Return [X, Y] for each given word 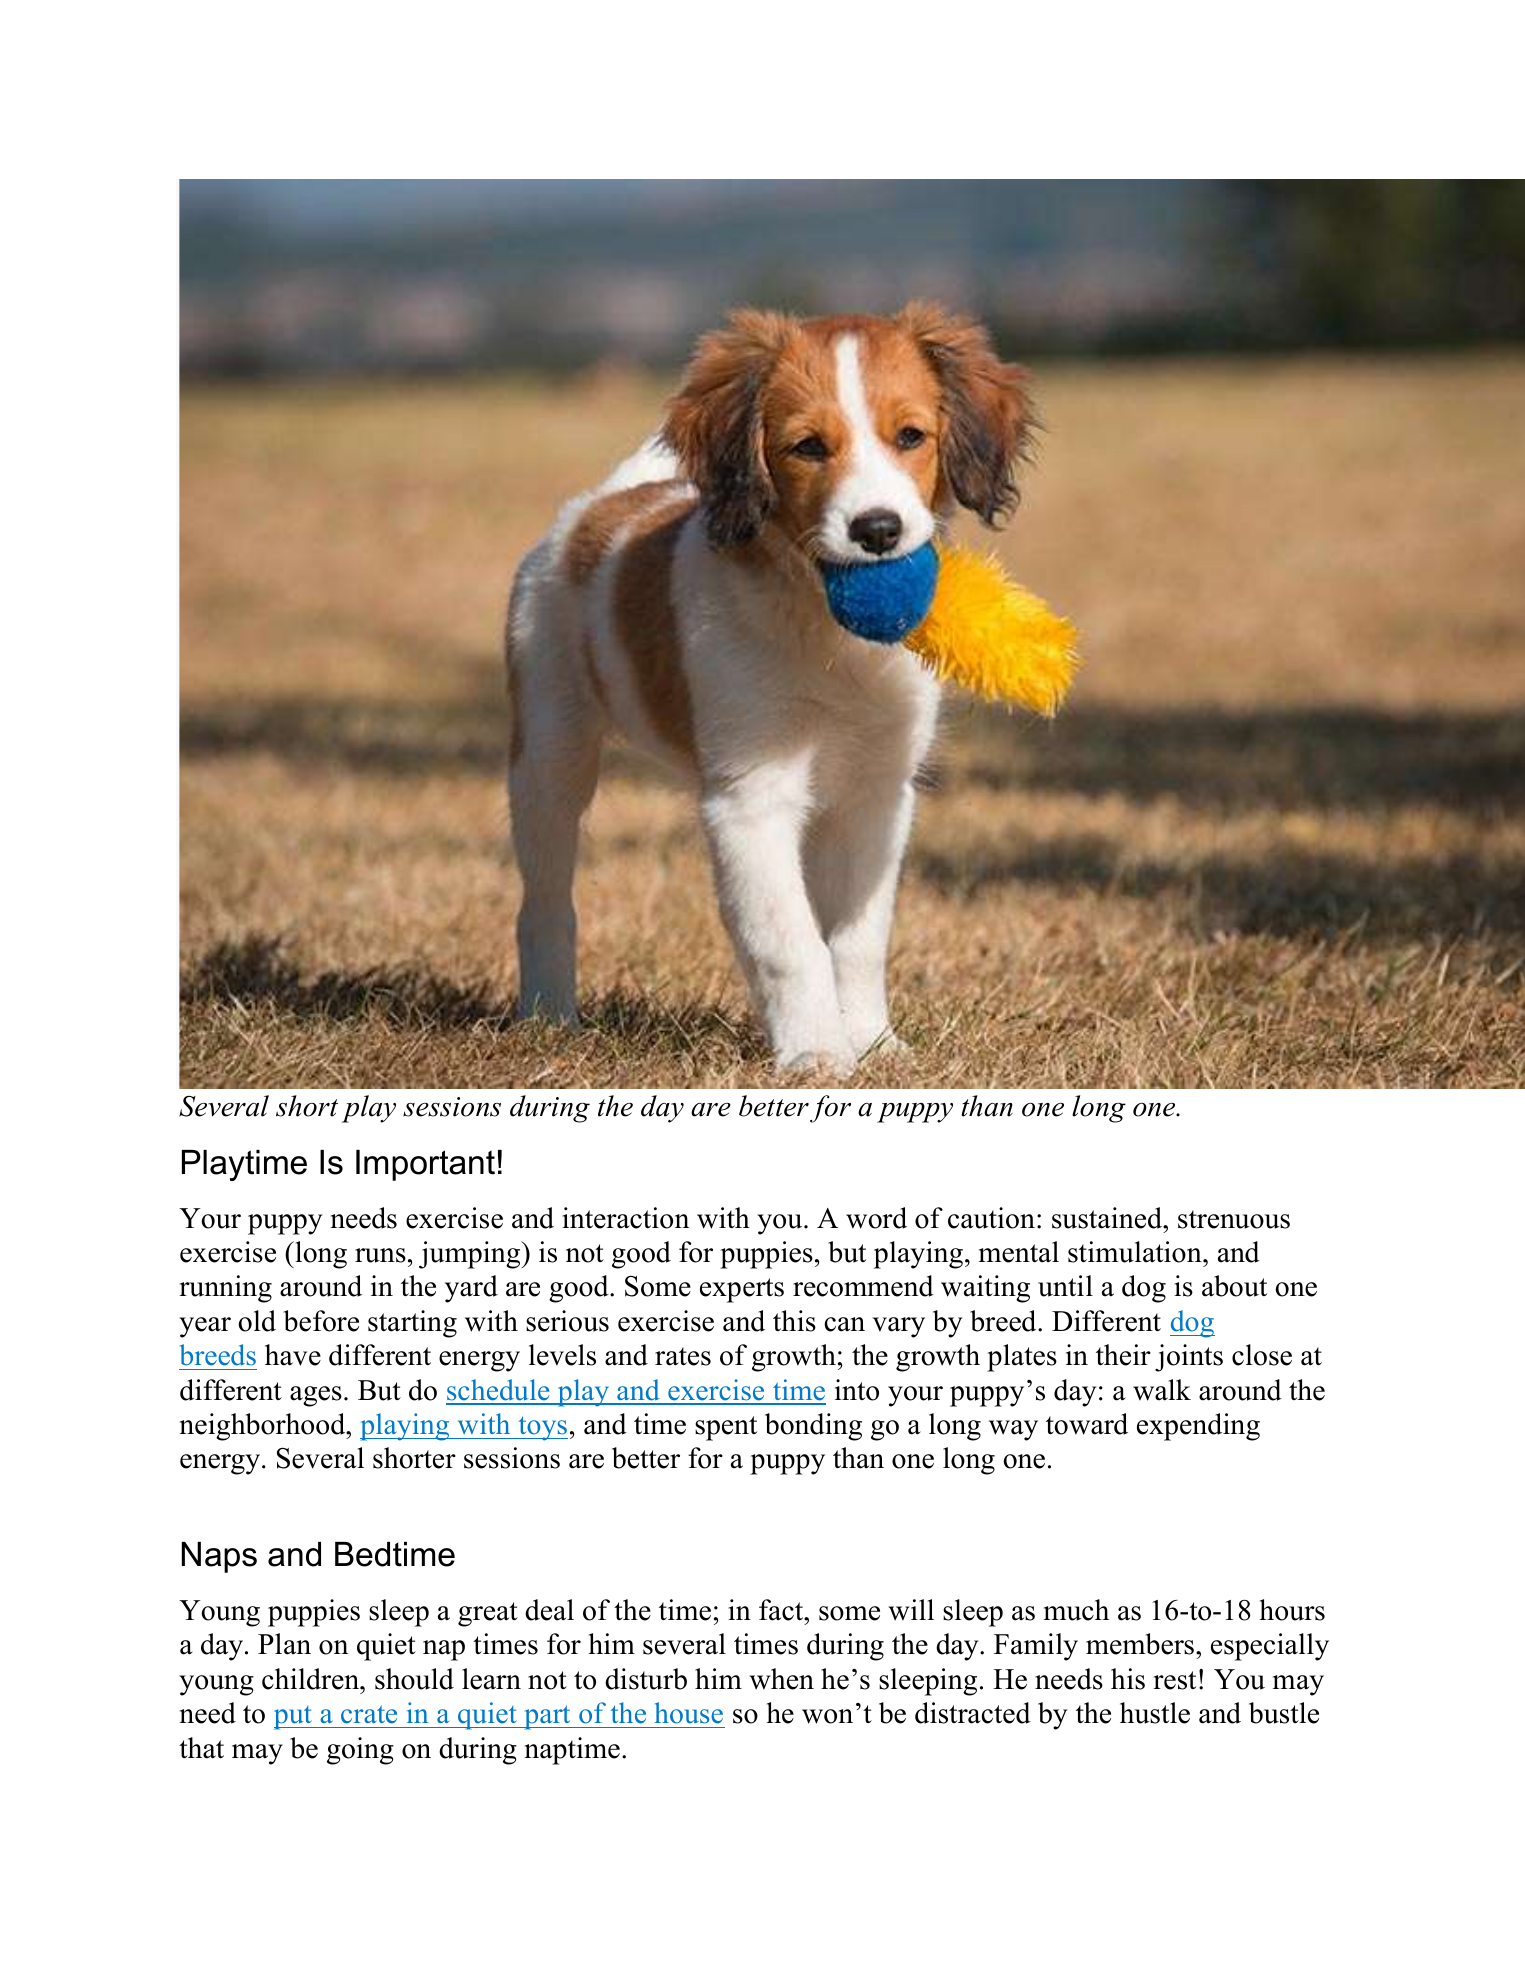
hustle [1155, 1713]
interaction [625, 1218]
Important [425, 1165]
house [688, 1713]
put [294, 1718]
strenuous [1234, 1219]
